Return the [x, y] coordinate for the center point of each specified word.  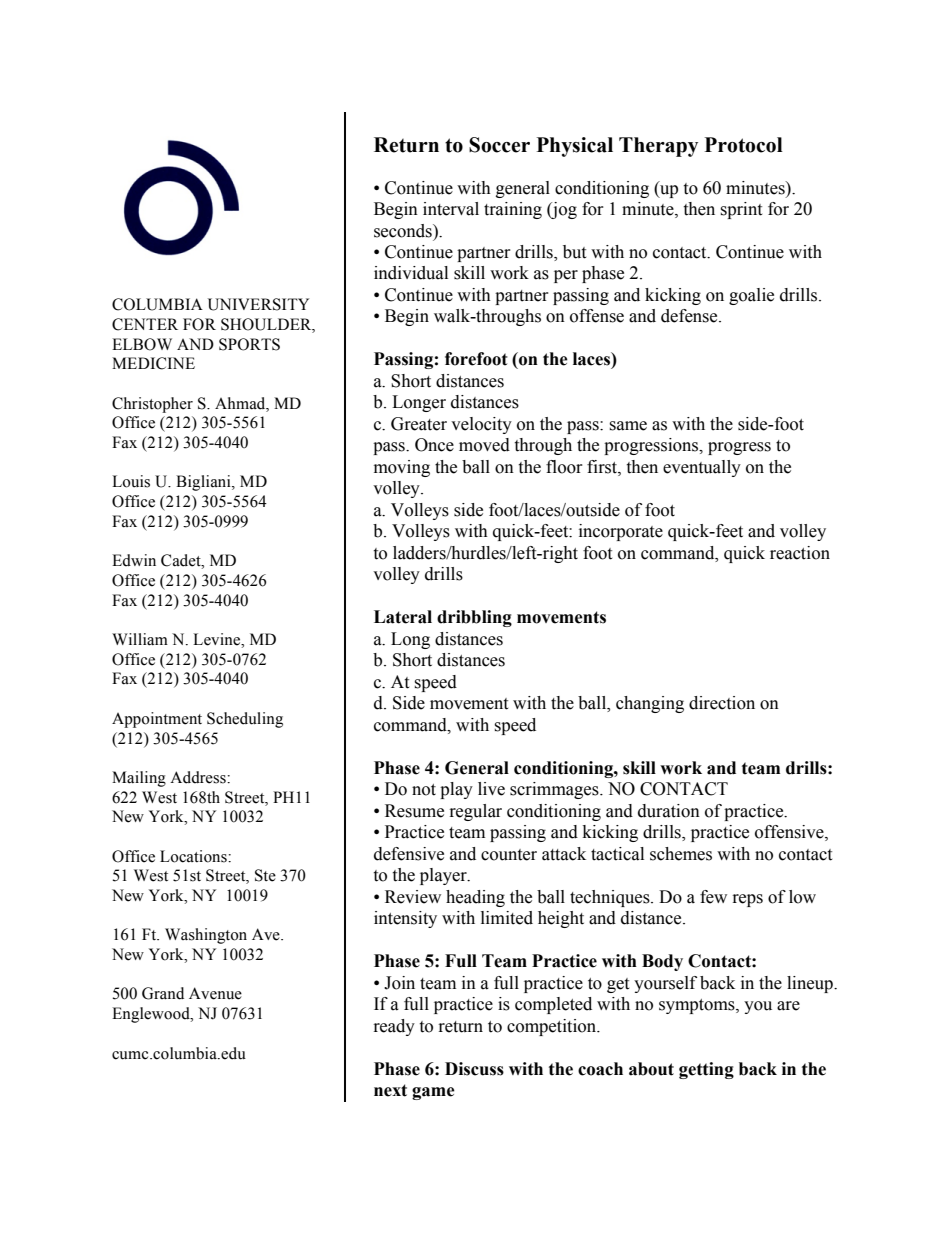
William [140, 639]
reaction [800, 553]
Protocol [744, 145]
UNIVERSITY [258, 304]
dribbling [474, 618]
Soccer [499, 145]
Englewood [152, 1015]
